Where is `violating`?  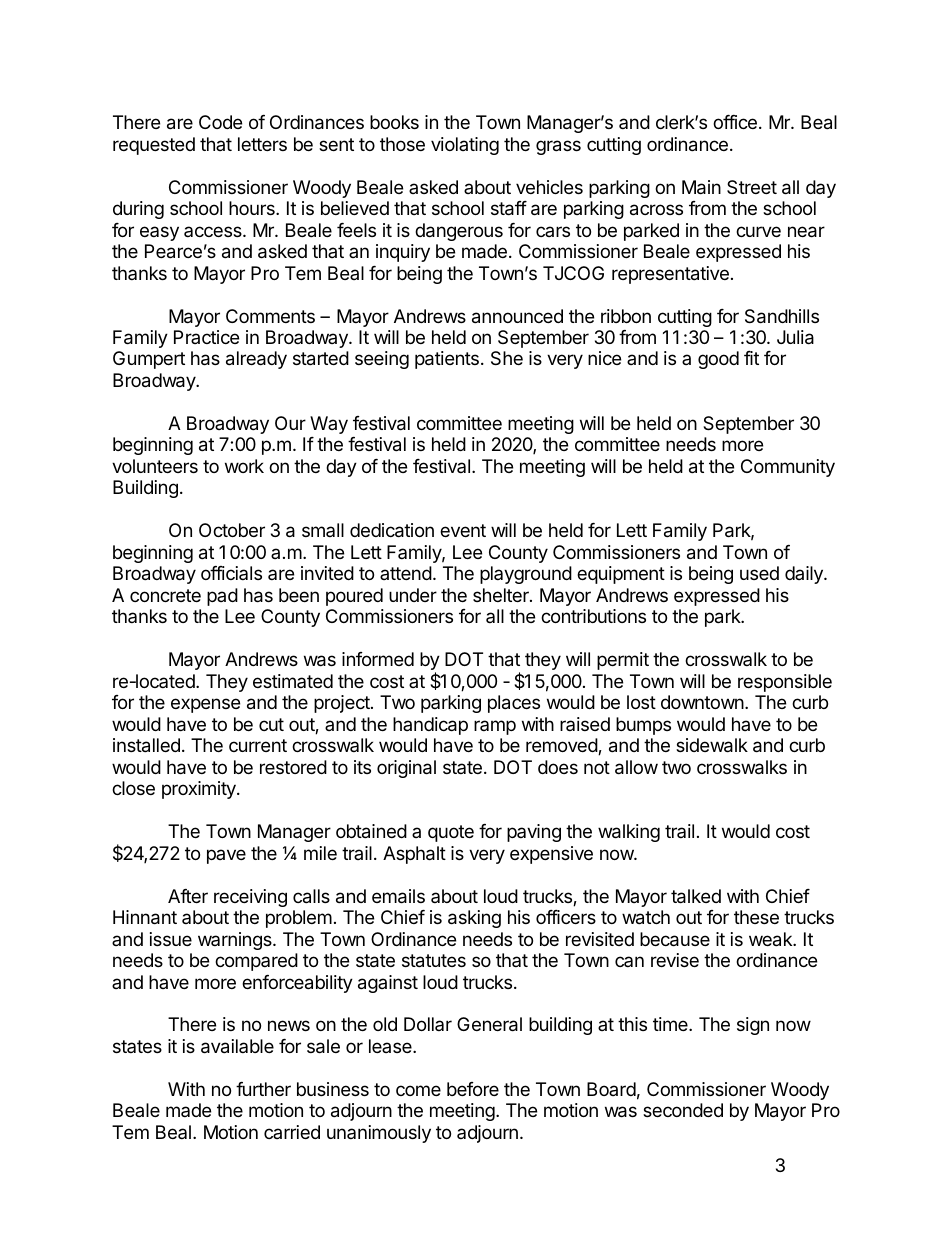
violating is located at coordinates (465, 146).
